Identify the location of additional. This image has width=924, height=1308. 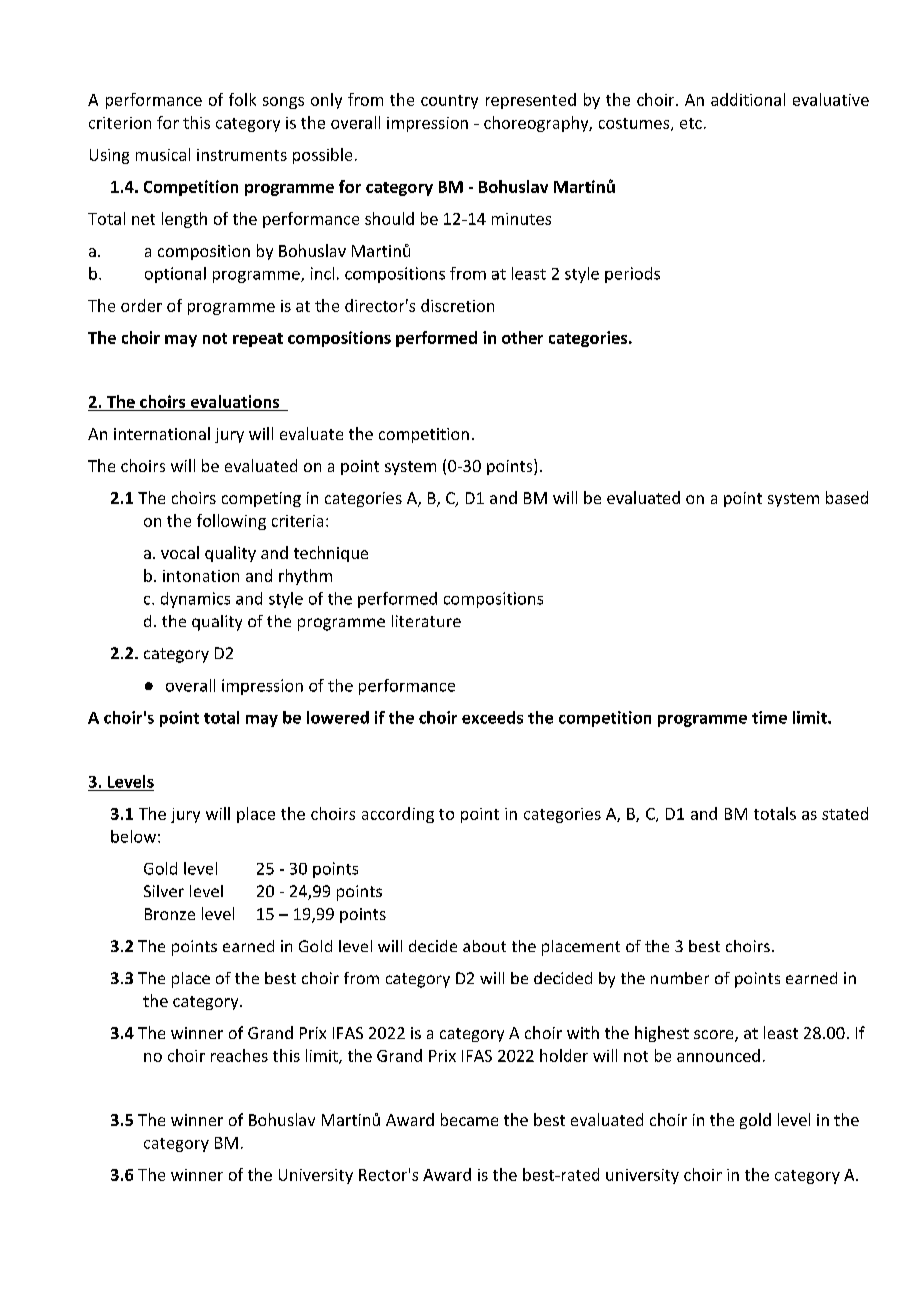
(748, 99).
